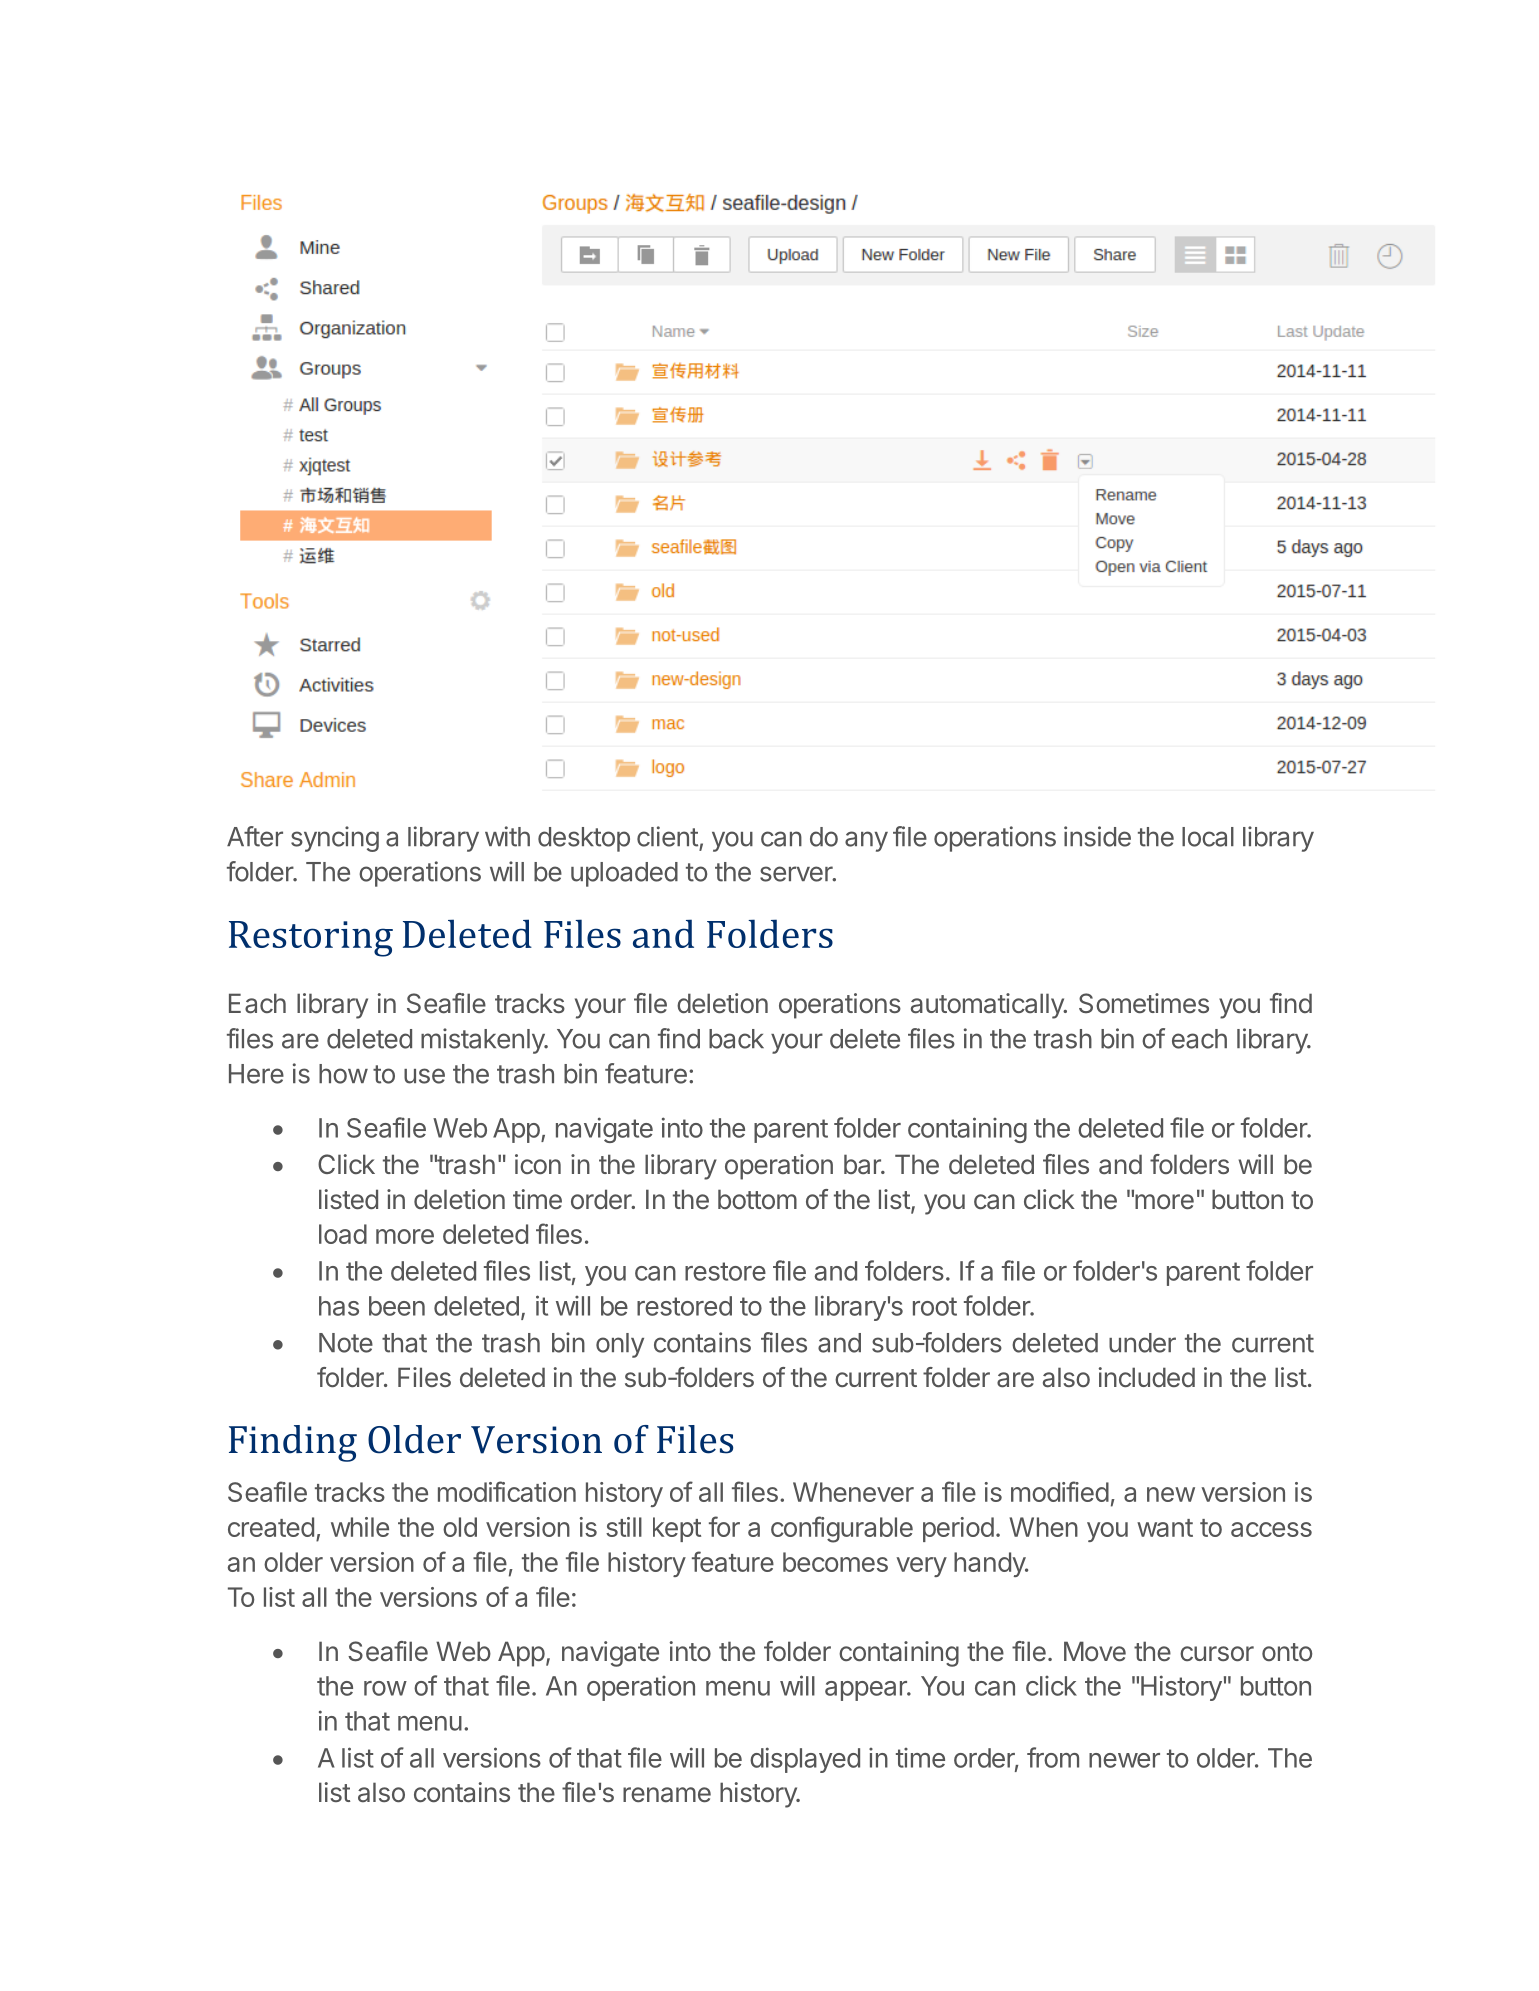  I want to click on bottom, so click(757, 1199).
